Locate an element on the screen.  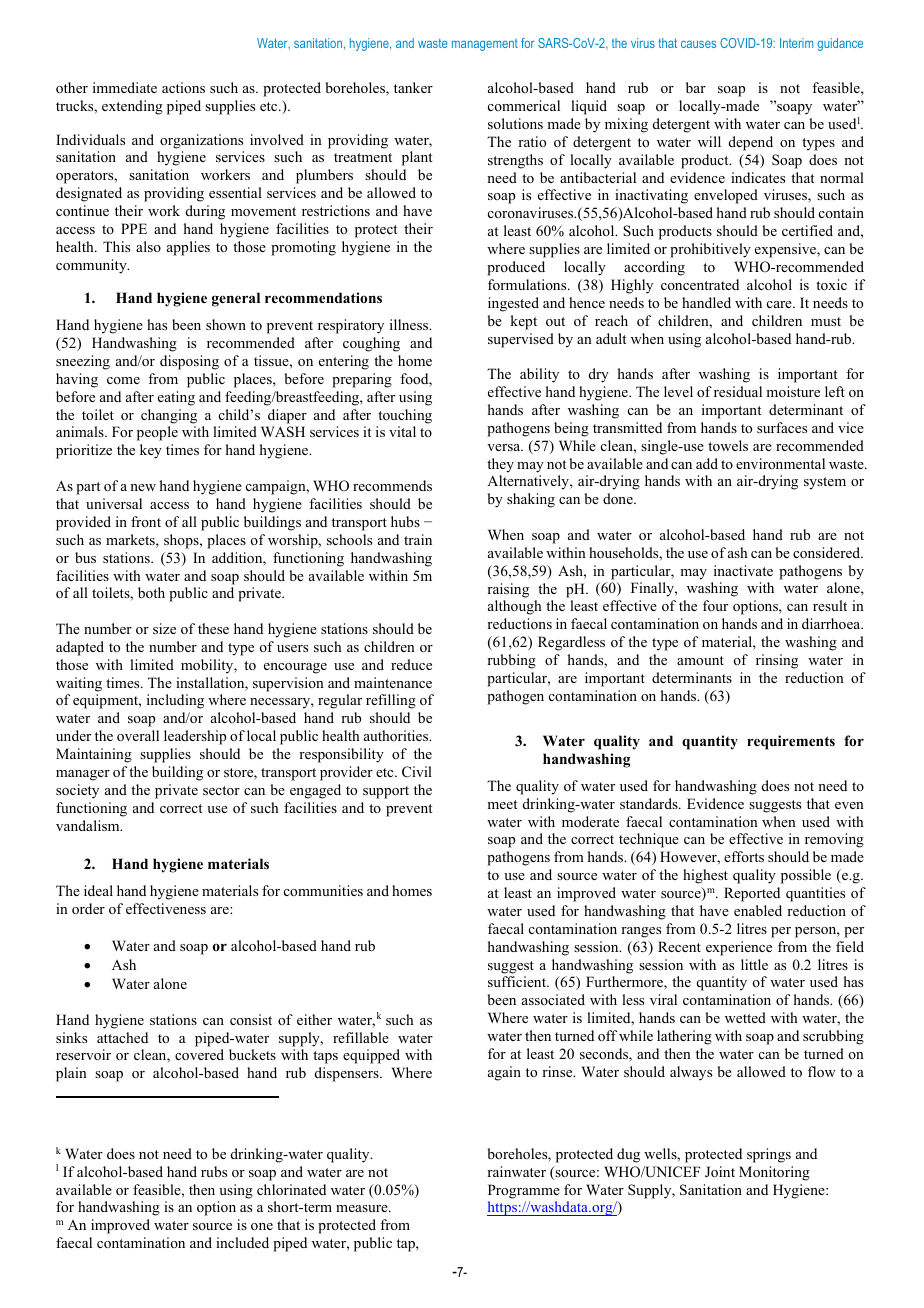
they is located at coordinates (500, 465).
